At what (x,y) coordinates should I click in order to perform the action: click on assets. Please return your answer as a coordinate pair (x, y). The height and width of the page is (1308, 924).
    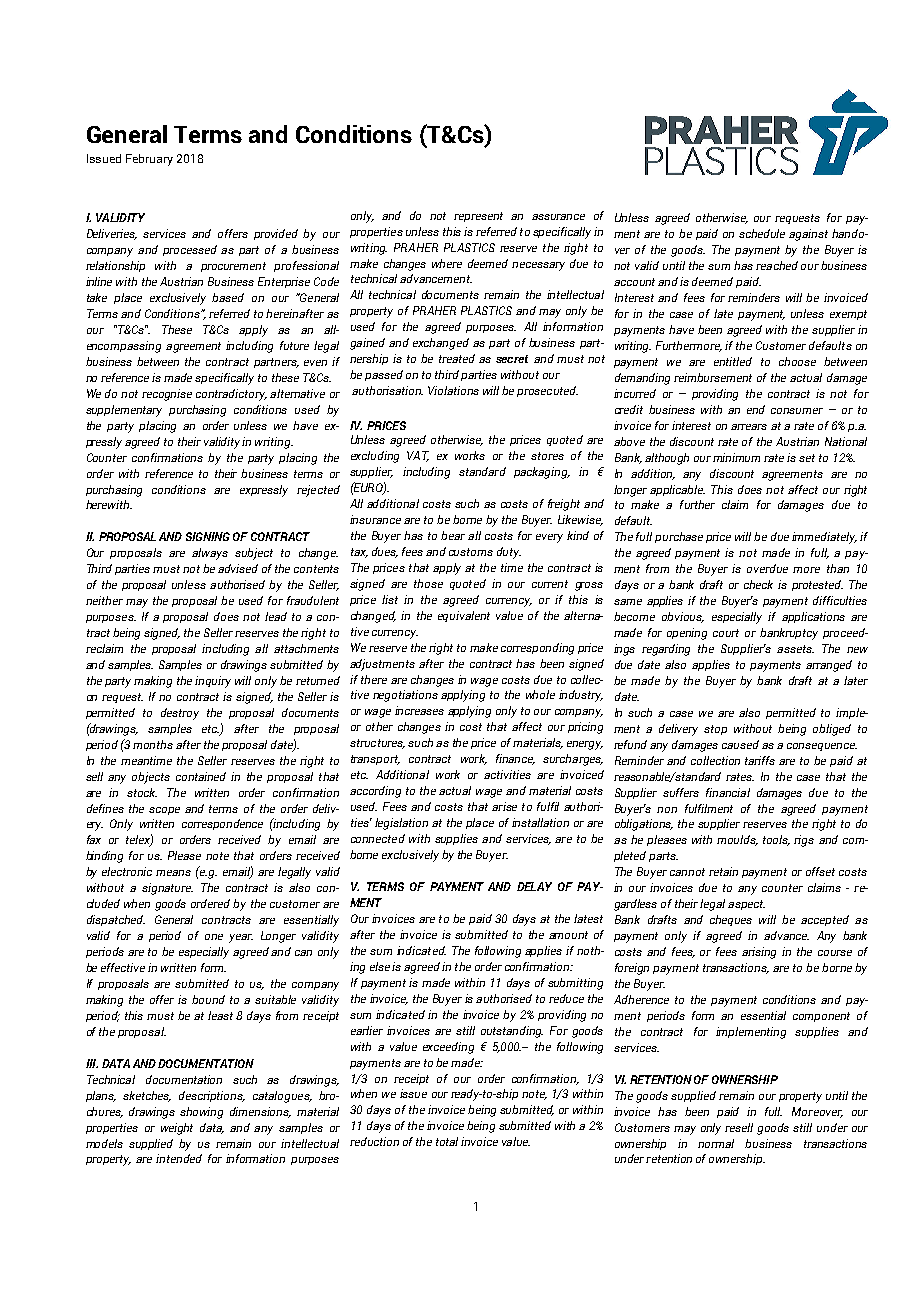
    Looking at the image, I should click on (795, 649).
